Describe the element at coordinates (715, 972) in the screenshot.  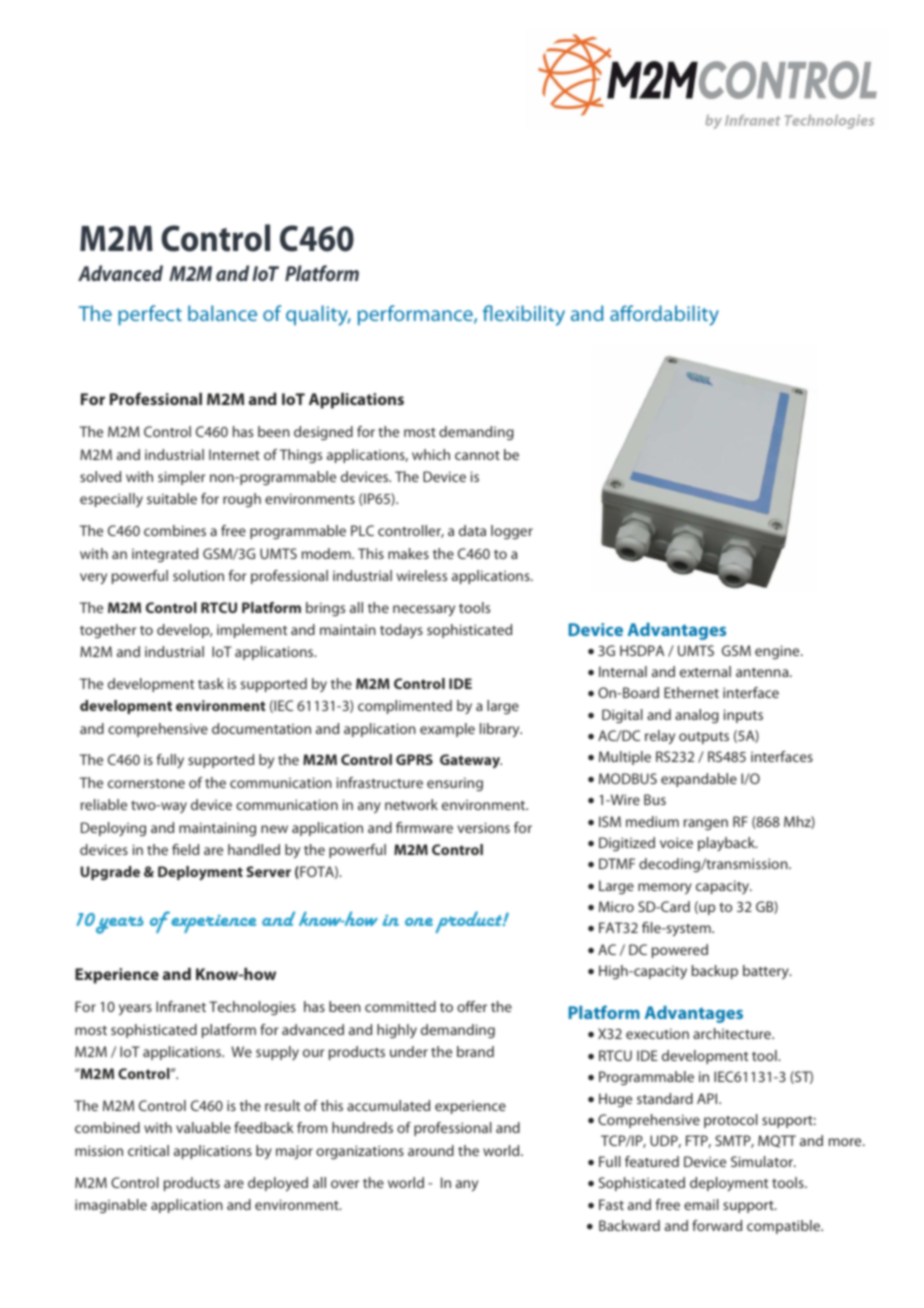
I see `backup` at that location.
